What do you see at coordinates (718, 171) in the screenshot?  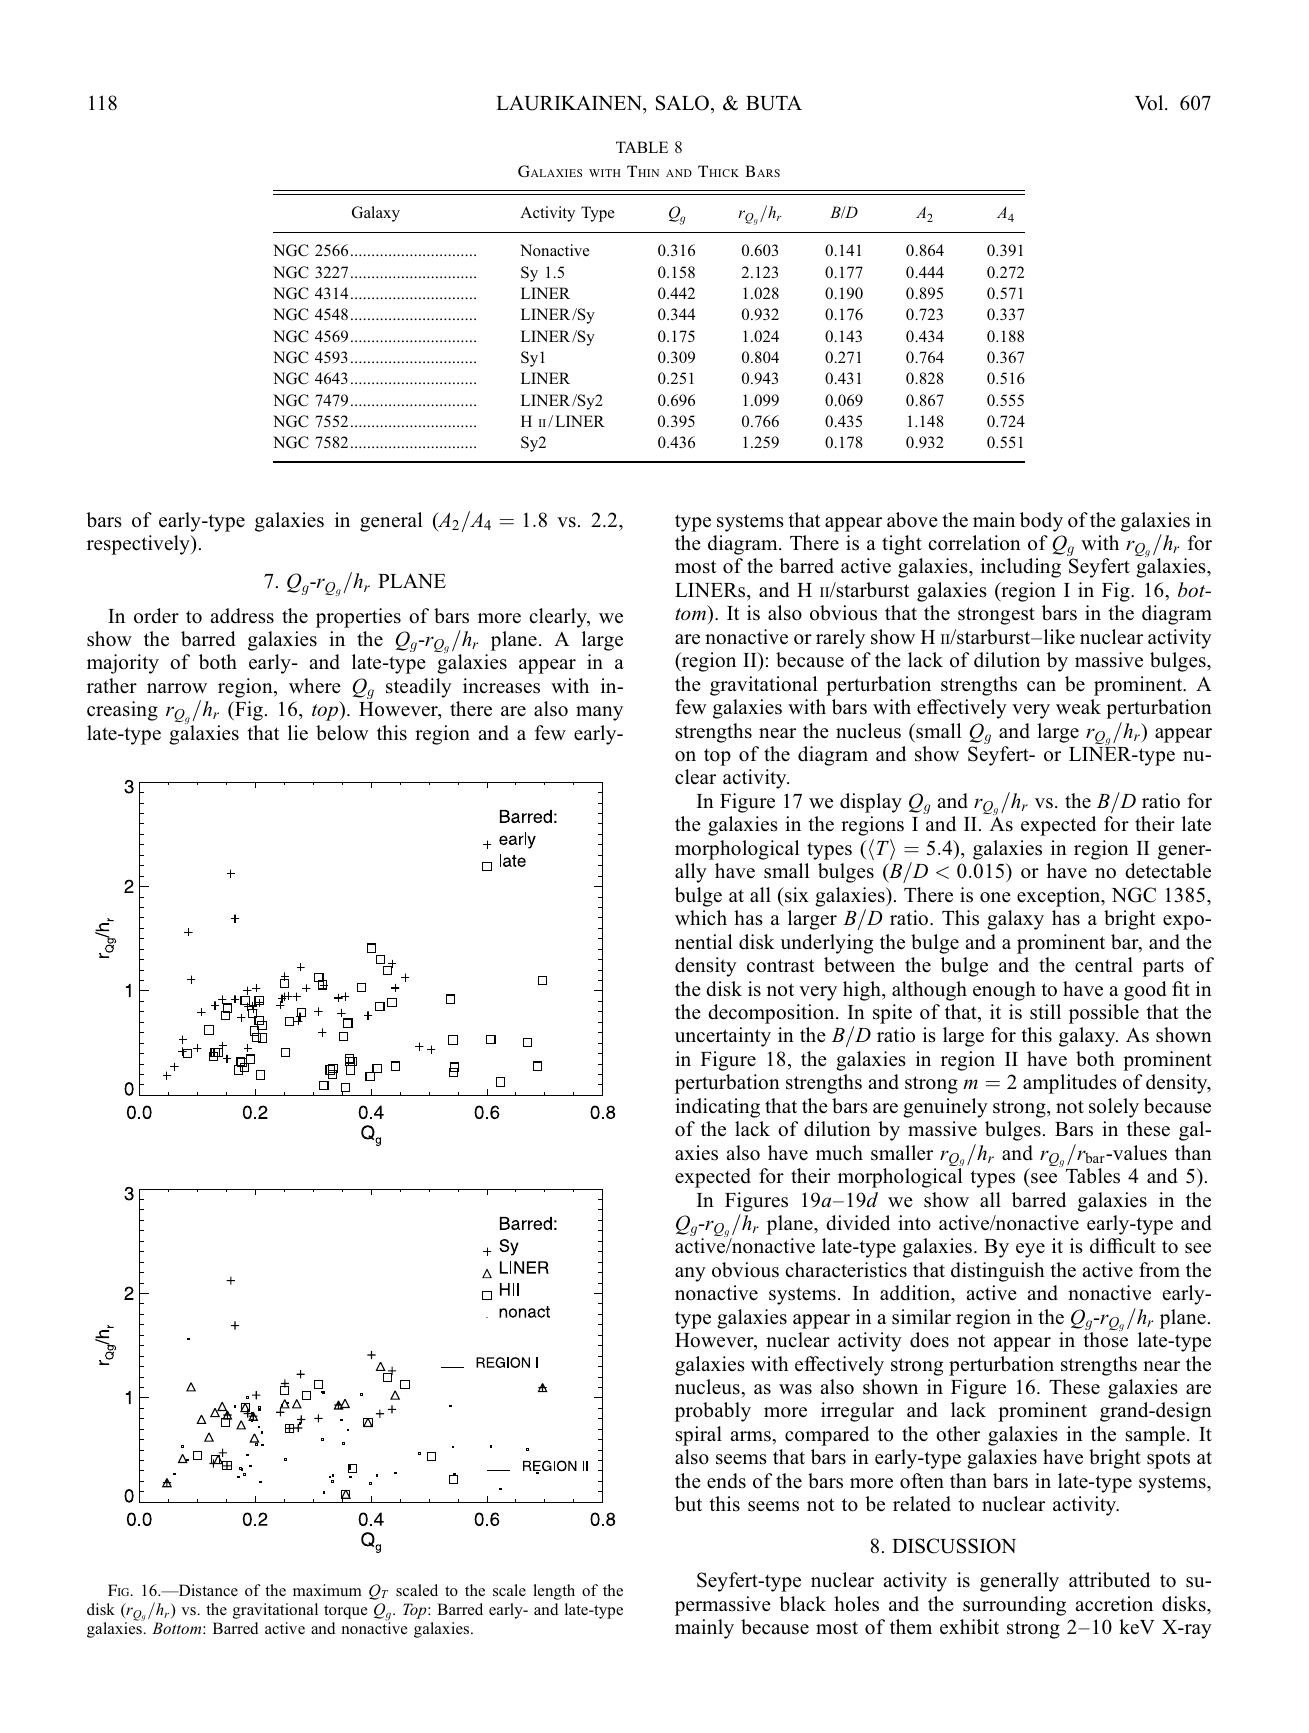 I see `Thick` at bounding box center [718, 171].
